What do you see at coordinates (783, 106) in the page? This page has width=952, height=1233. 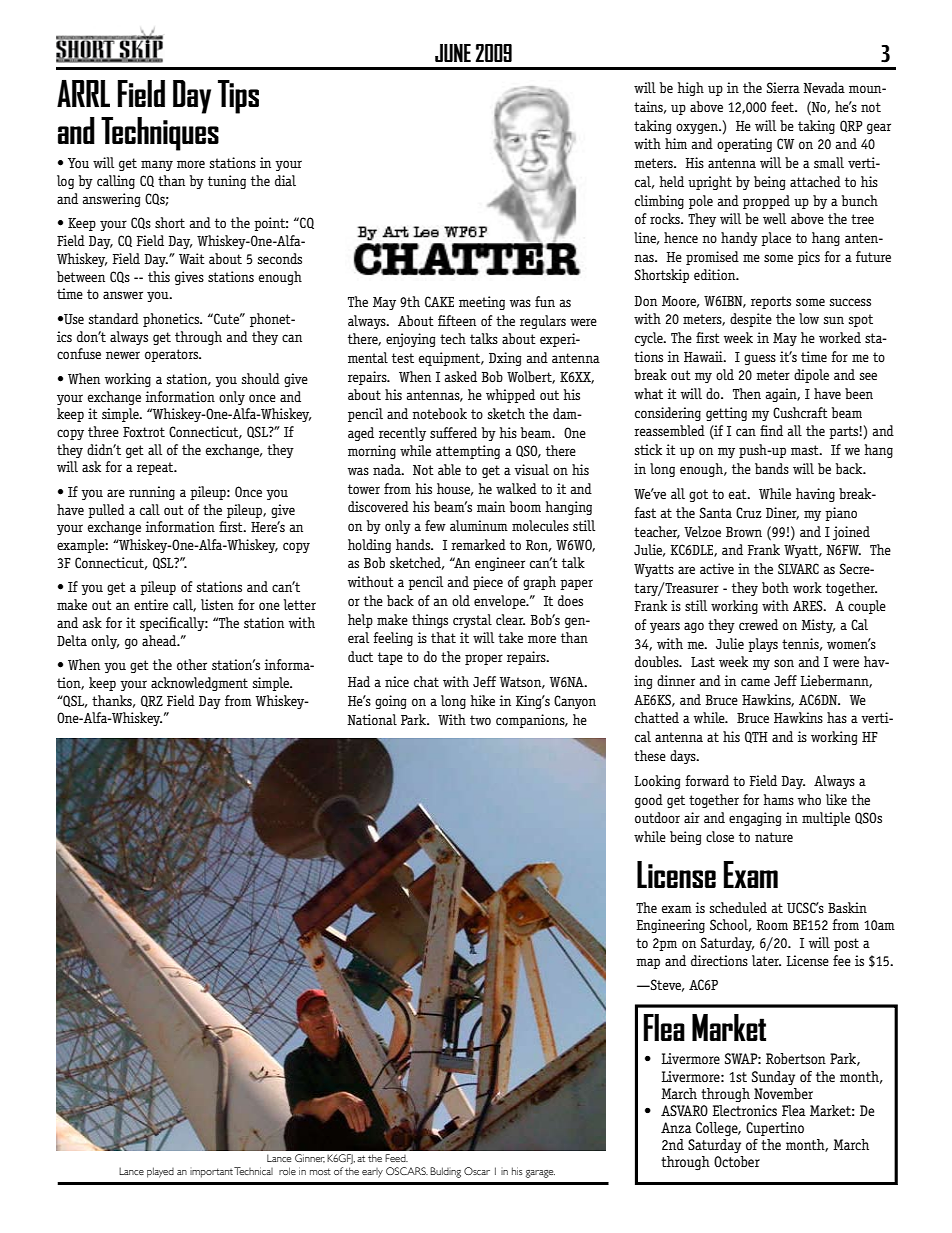 I see `feet` at bounding box center [783, 106].
